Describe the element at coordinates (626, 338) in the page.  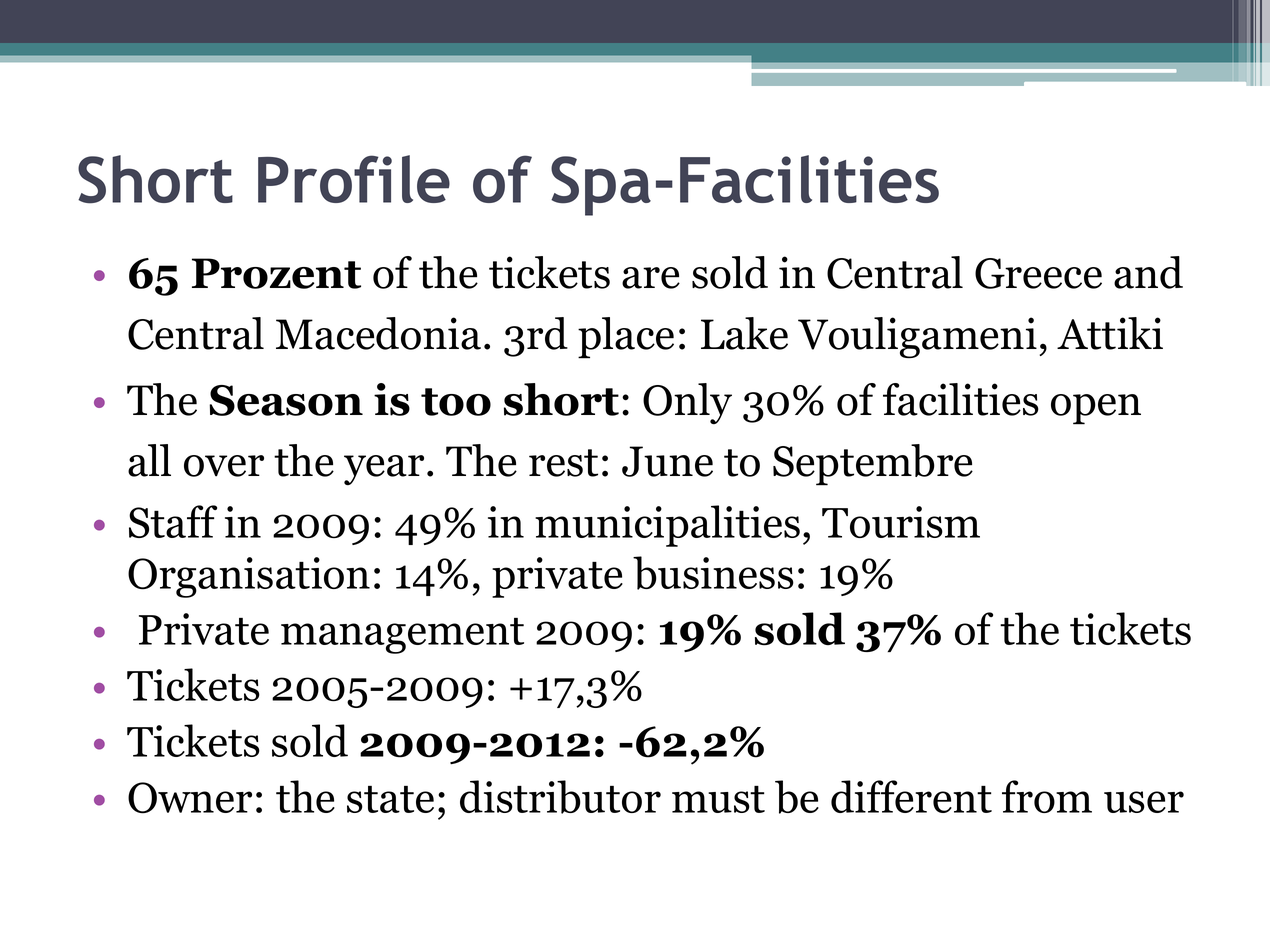
I see `place` at that location.
